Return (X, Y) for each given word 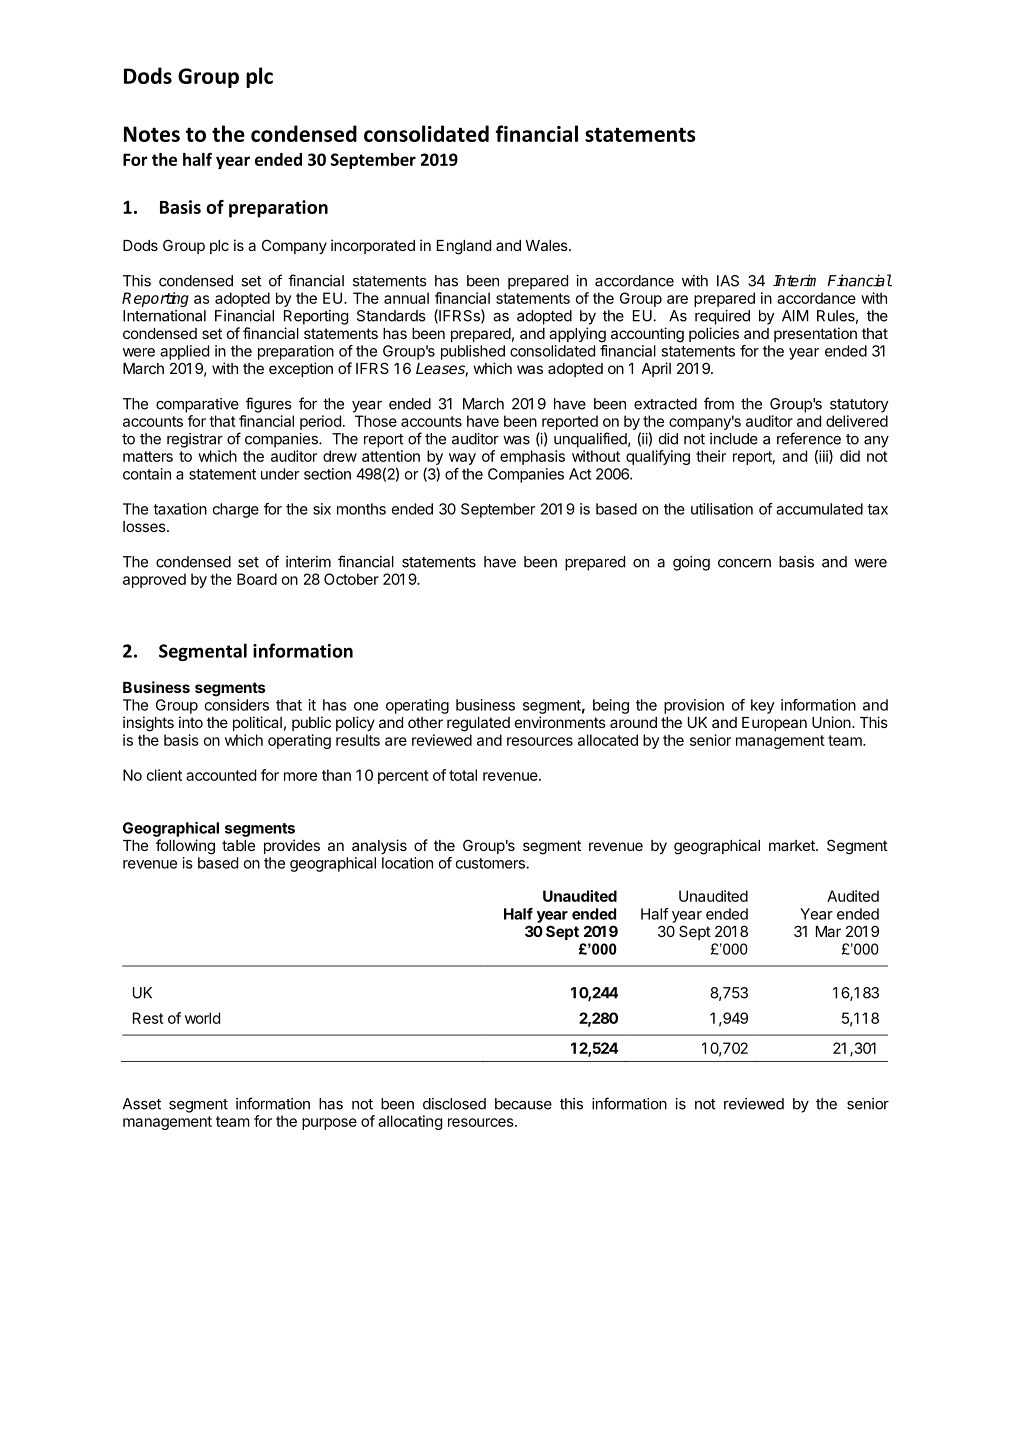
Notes (152, 134)
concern (744, 563)
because (523, 1104)
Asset (142, 1104)
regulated (478, 724)
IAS (728, 281)
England (464, 247)
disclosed (454, 1104)
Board (257, 579)
